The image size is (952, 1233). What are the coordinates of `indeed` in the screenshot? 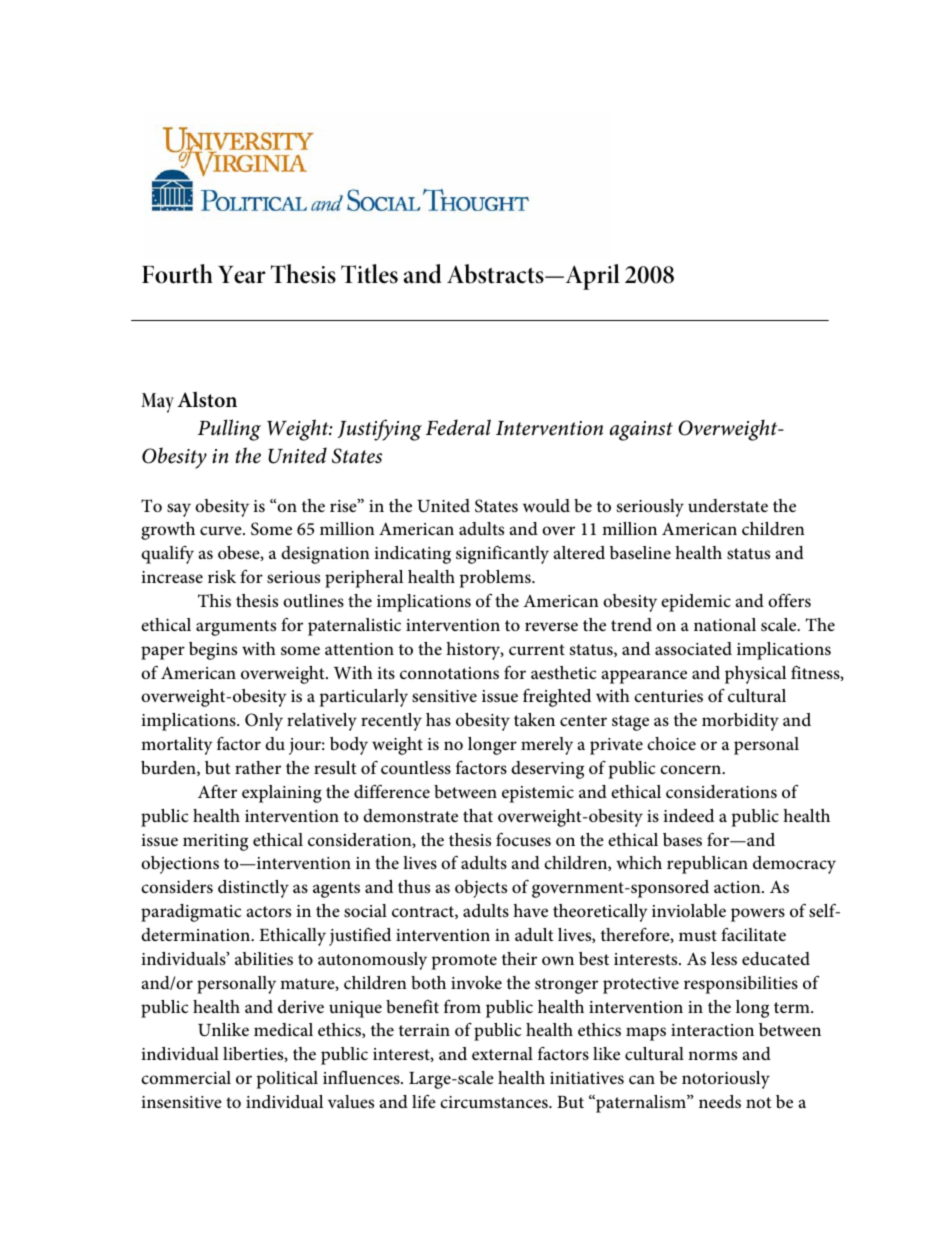 It's located at (688, 815).
